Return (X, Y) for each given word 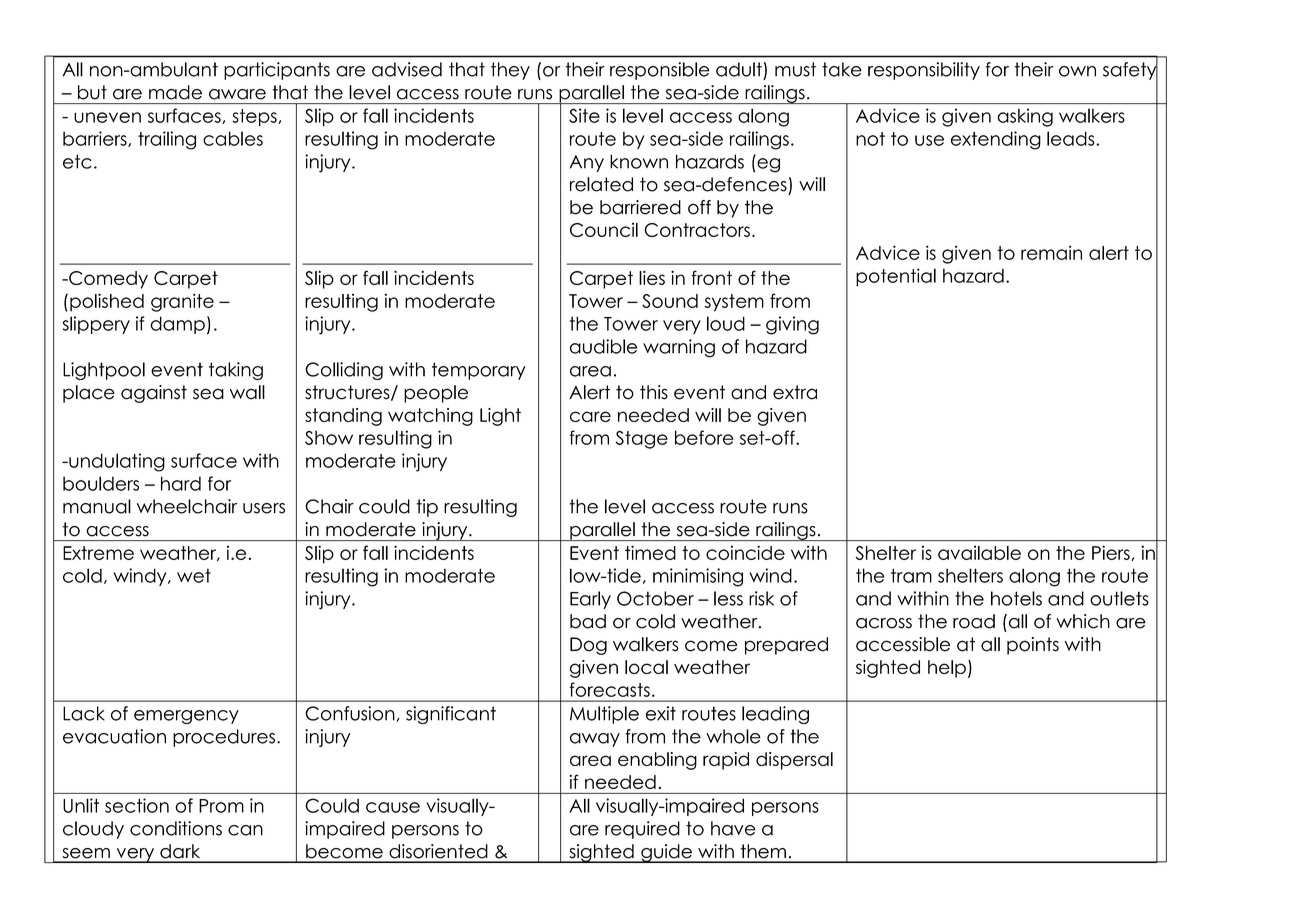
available (979, 552)
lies (652, 278)
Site (584, 115)
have (733, 828)
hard (181, 483)
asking (1025, 117)
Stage (642, 440)
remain (1051, 252)
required (642, 830)
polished (107, 302)
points (1033, 646)
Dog (588, 646)
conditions (176, 828)
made (175, 92)
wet (194, 576)
